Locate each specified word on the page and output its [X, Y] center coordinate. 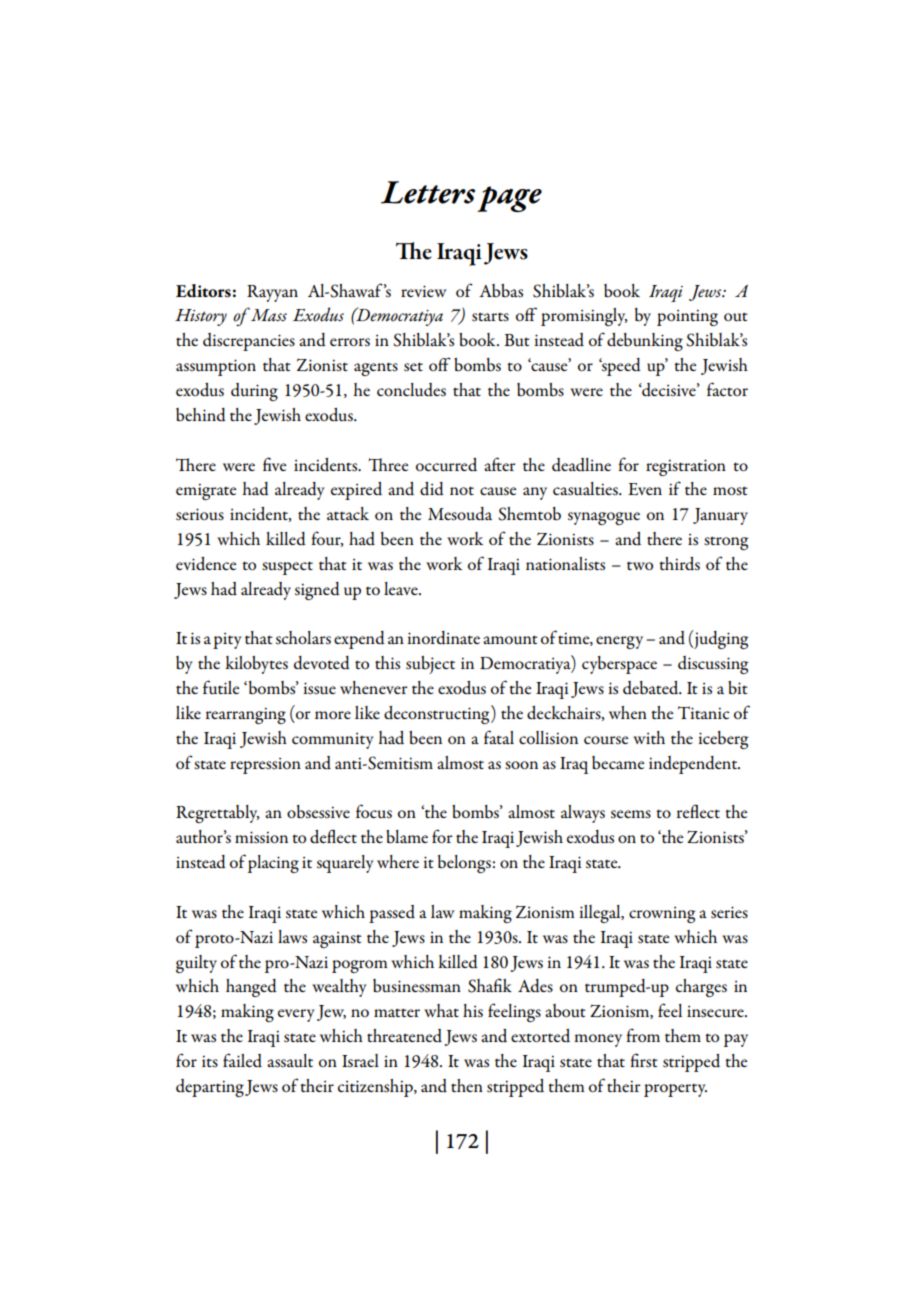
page [509, 199]
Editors [203, 291]
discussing [713, 665]
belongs [464, 864]
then [467, 1085]
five [274, 464]
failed [242, 1060]
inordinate [443, 638]
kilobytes [256, 665]
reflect [698, 811]
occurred [446, 465]
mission [261, 837]
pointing [687, 317]
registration [686, 467]
